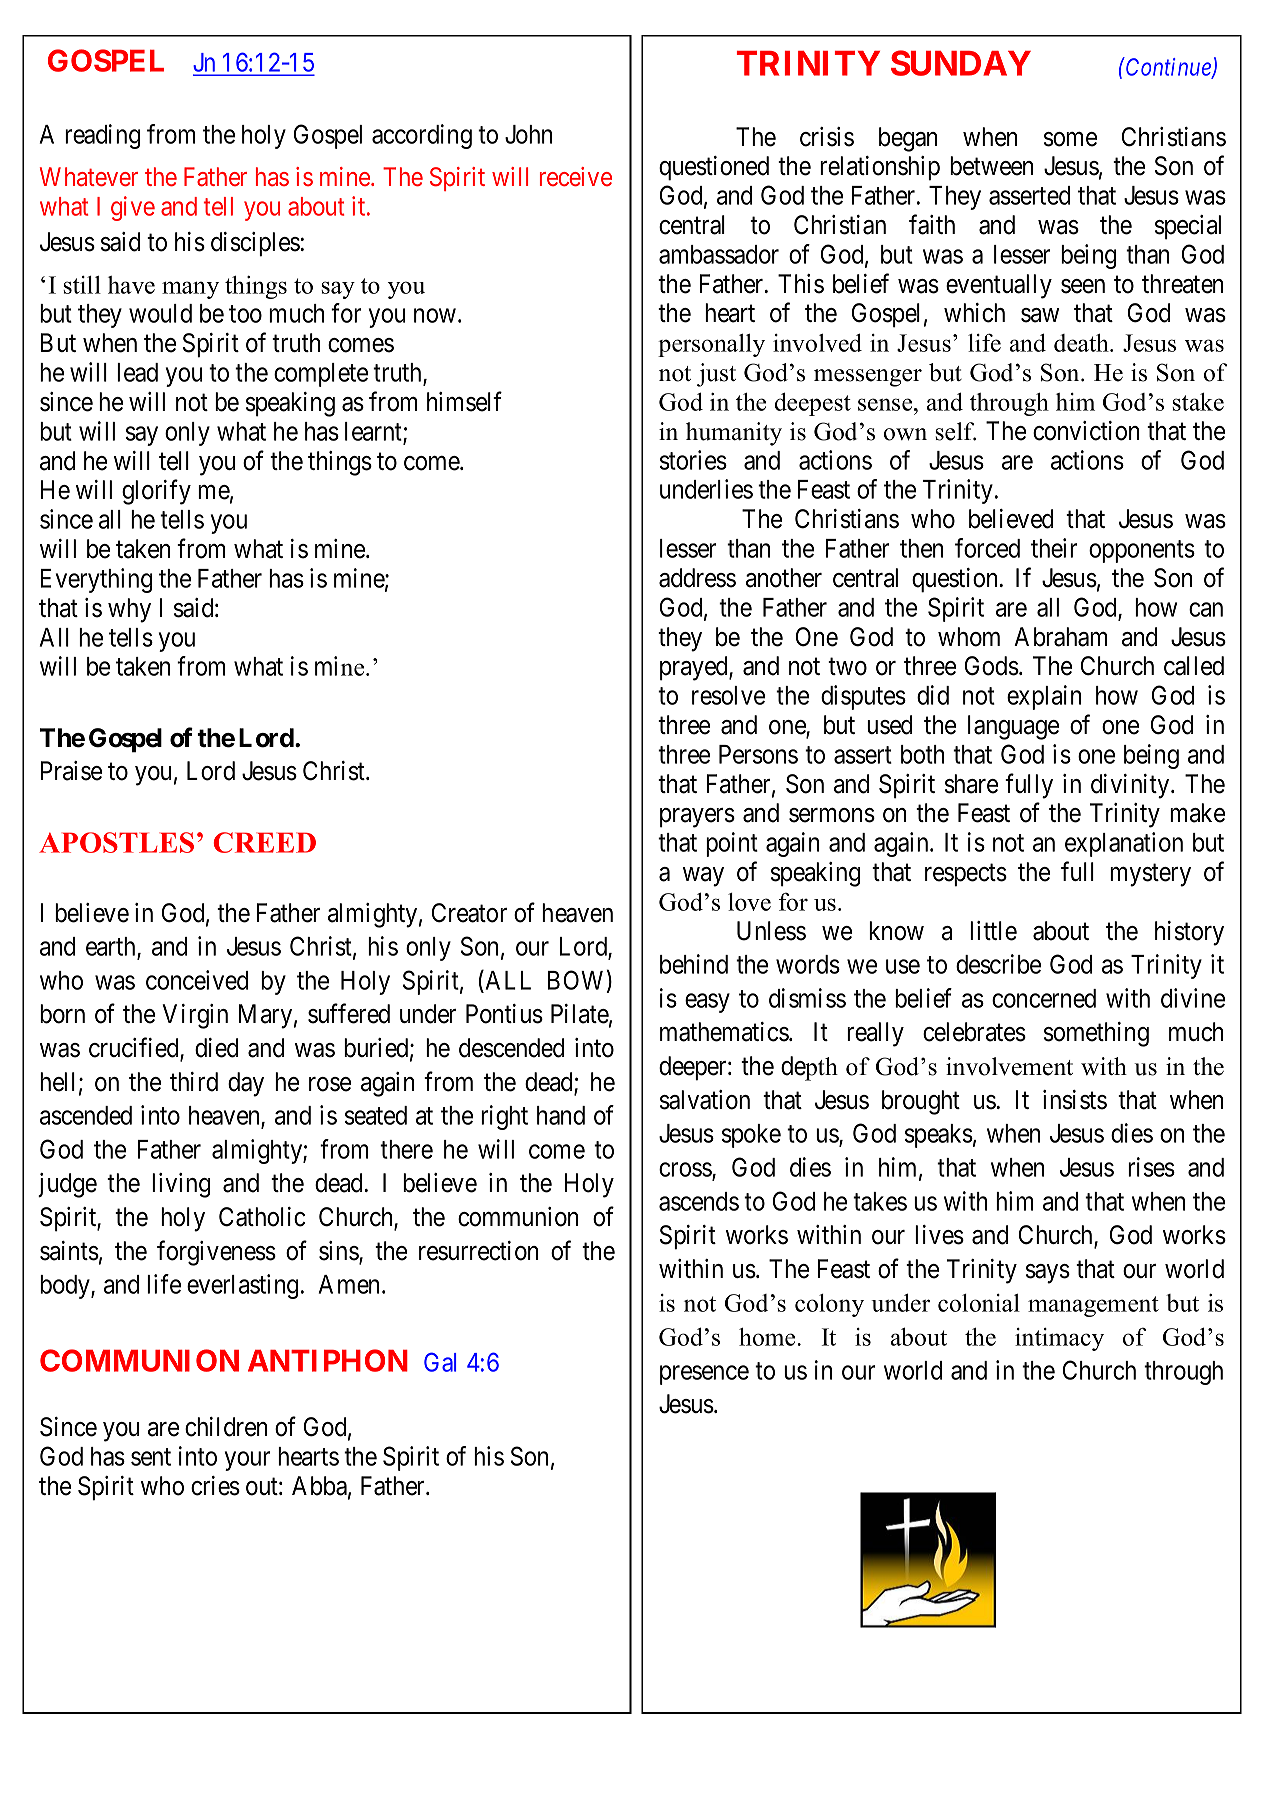  What do you see at coordinates (705, 1100) in the image?
I see `salvation` at bounding box center [705, 1100].
